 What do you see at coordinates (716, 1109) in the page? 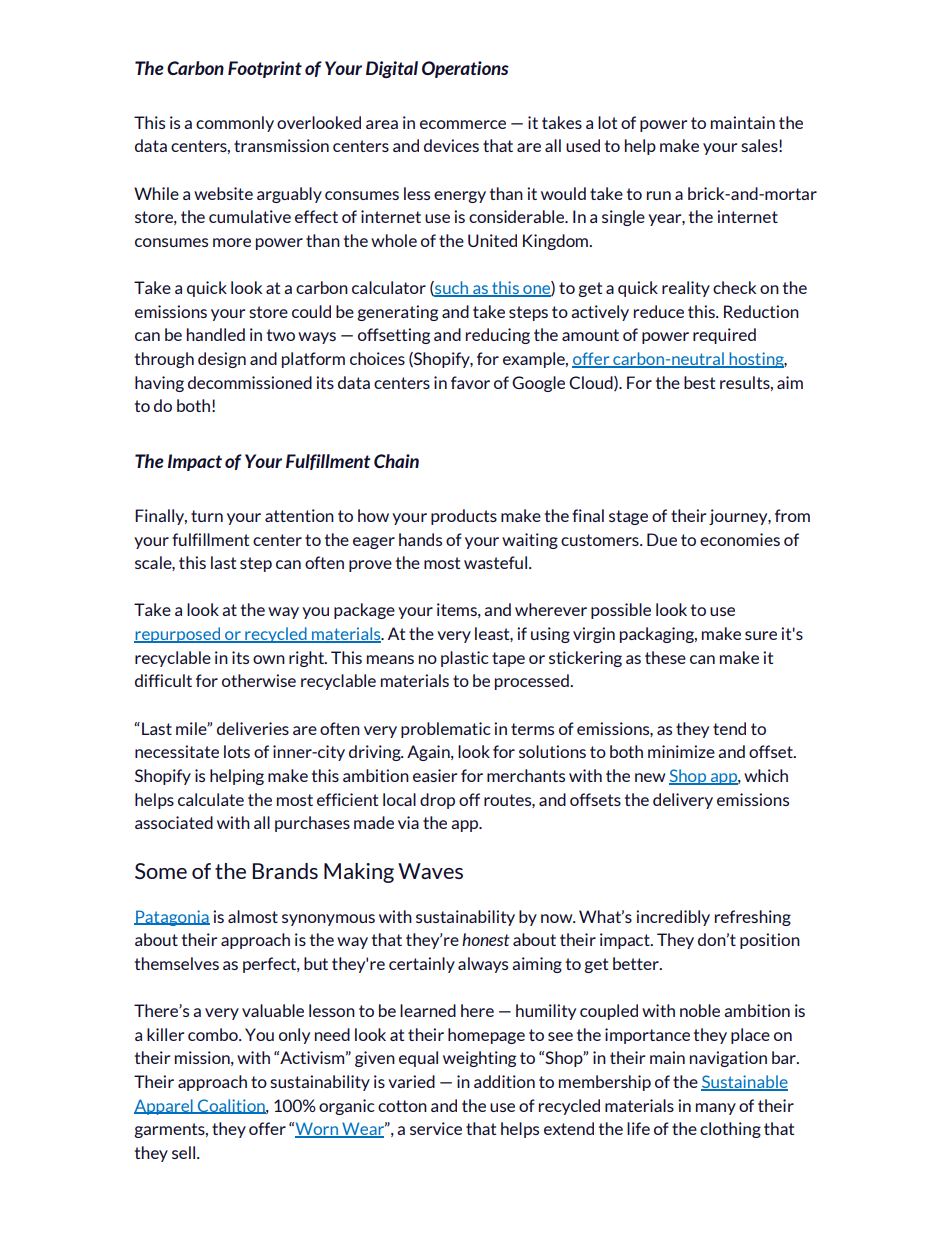
I see `many` at bounding box center [716, 1109].
